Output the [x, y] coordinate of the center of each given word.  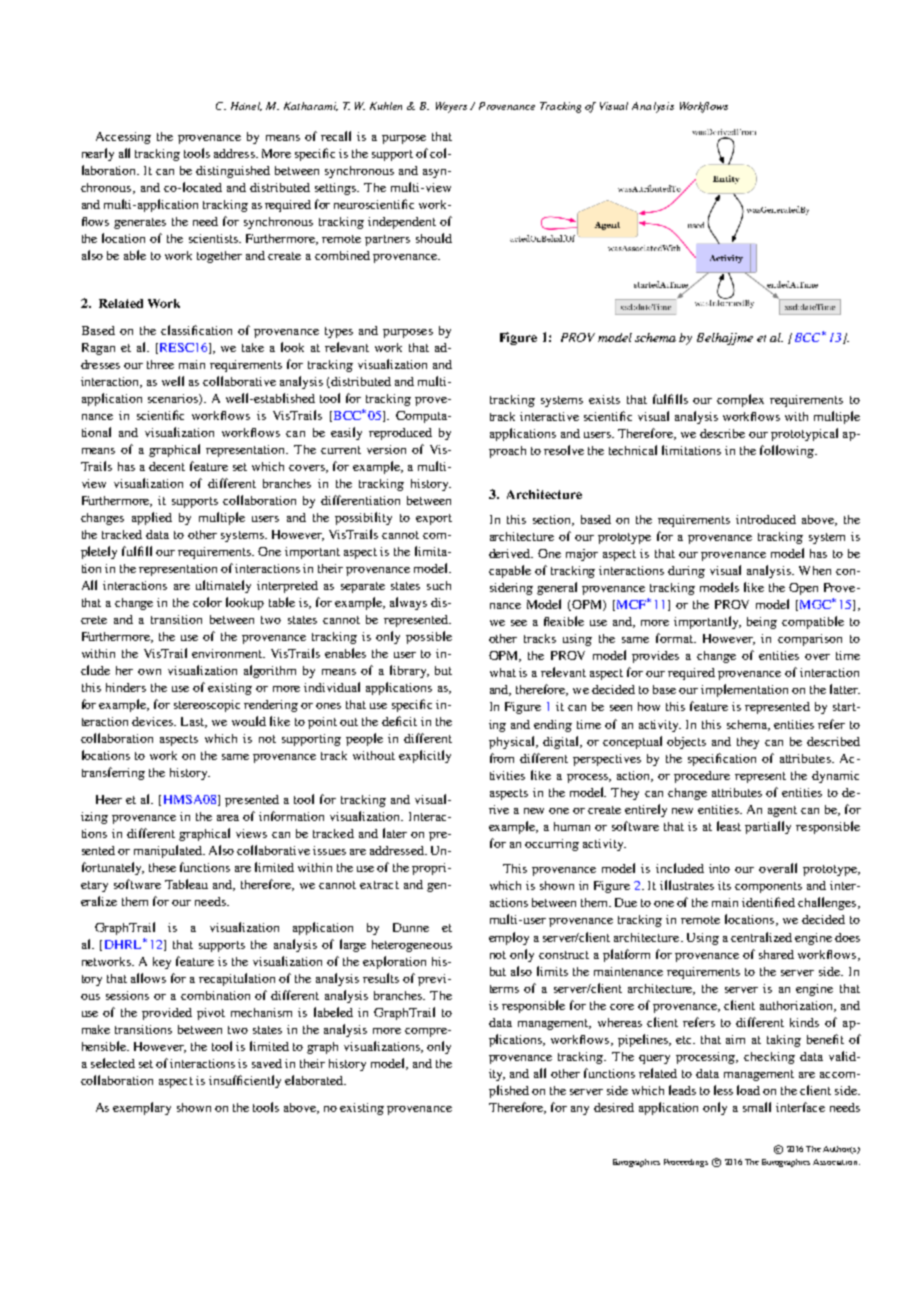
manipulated [169, 851]
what [503, 672]
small [757, 1107]
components [768, 887]
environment [228, 653]
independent [402, 223]
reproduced [400, 434]
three [160, 364]
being [762, 623]
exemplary [142, 1108]
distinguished [233, 172]
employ [509, 938]
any [580, 1110]
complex [740, 400]
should [434, 238]
